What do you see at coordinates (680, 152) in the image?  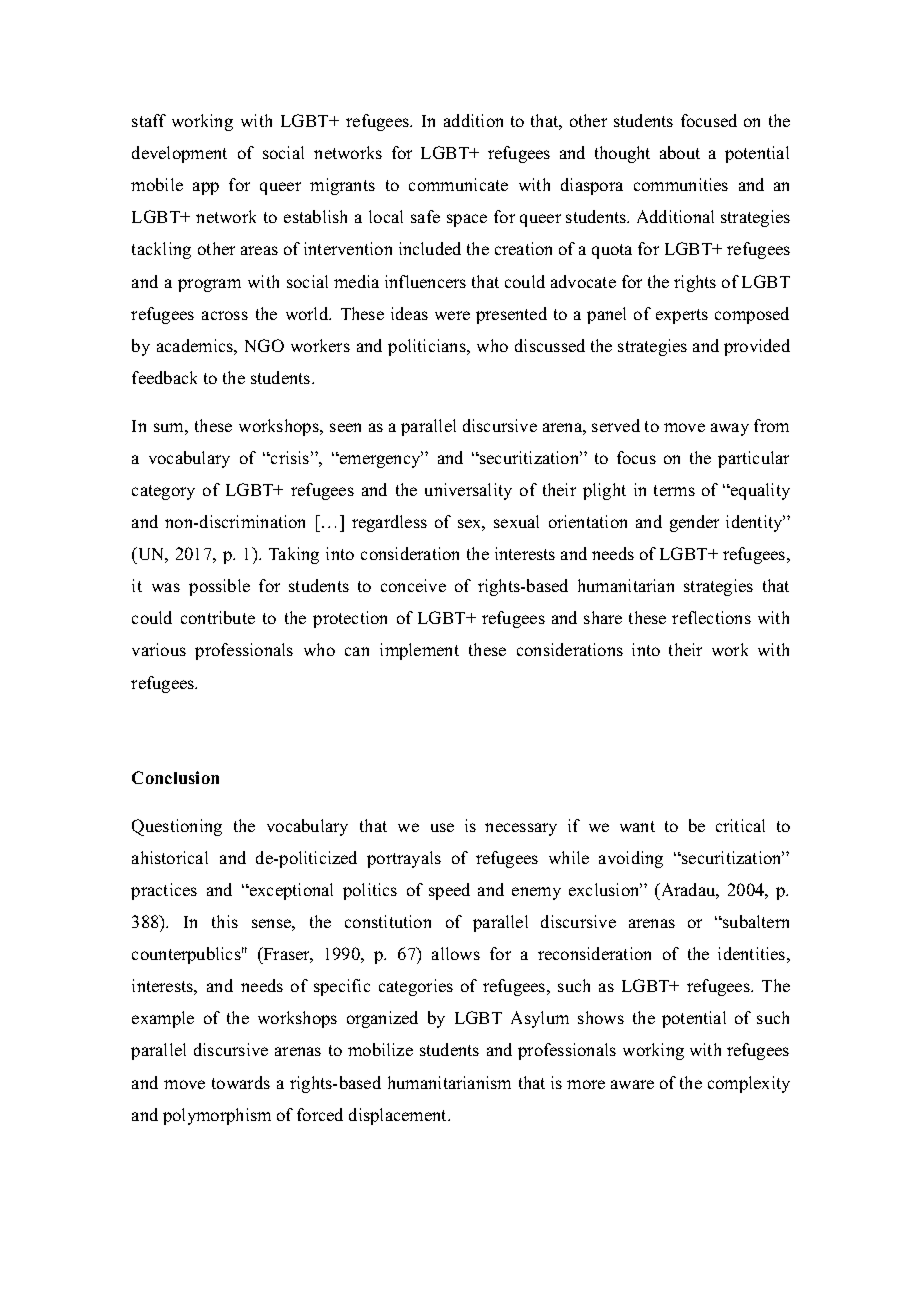 I see `about` at bounding box center [680, 152].
